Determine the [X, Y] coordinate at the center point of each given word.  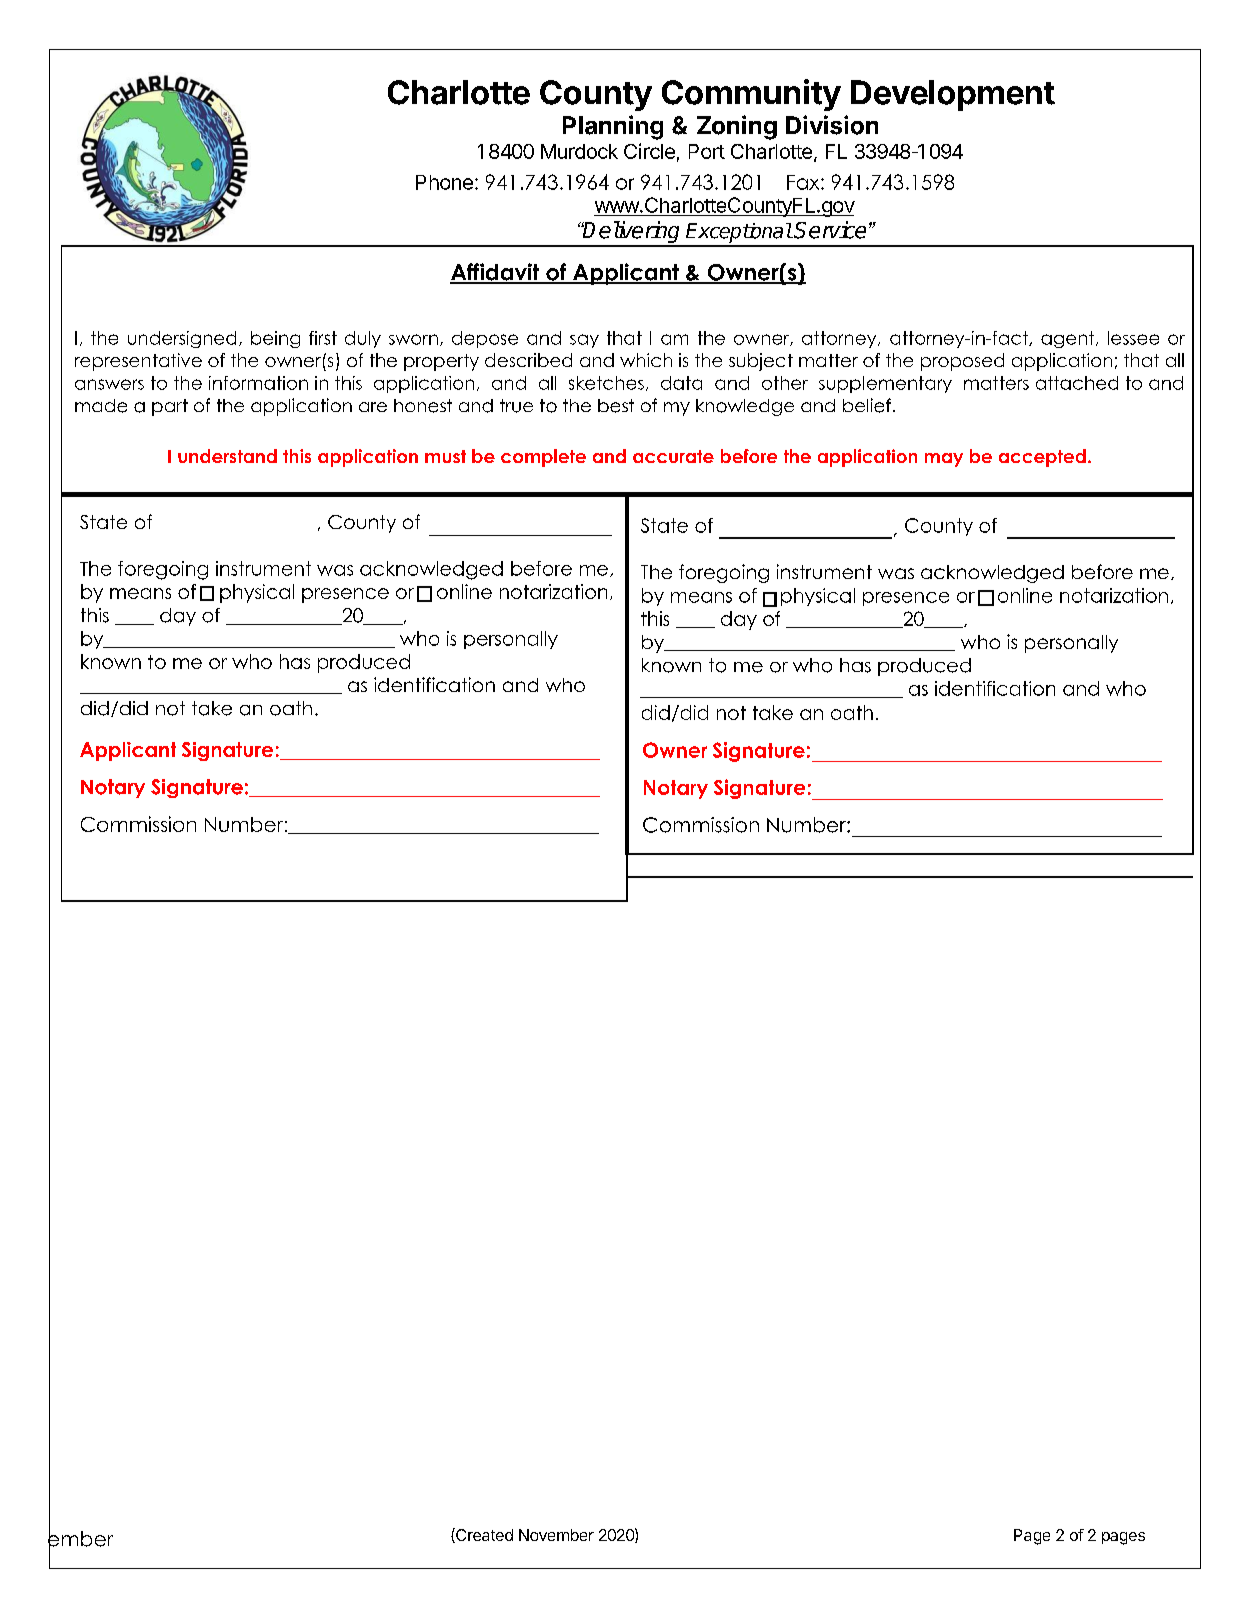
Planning [613, 127]
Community [751, 95]
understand [227, 456]
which [646, 360]
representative [138, 362]
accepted [1042, 458]
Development [953, 95]
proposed [962, 362]
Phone [444, 182]
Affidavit [496, 273]
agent [1069, 339]
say [584, 341]
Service [830, 230]
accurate [673, 456]
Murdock [579, 151]
